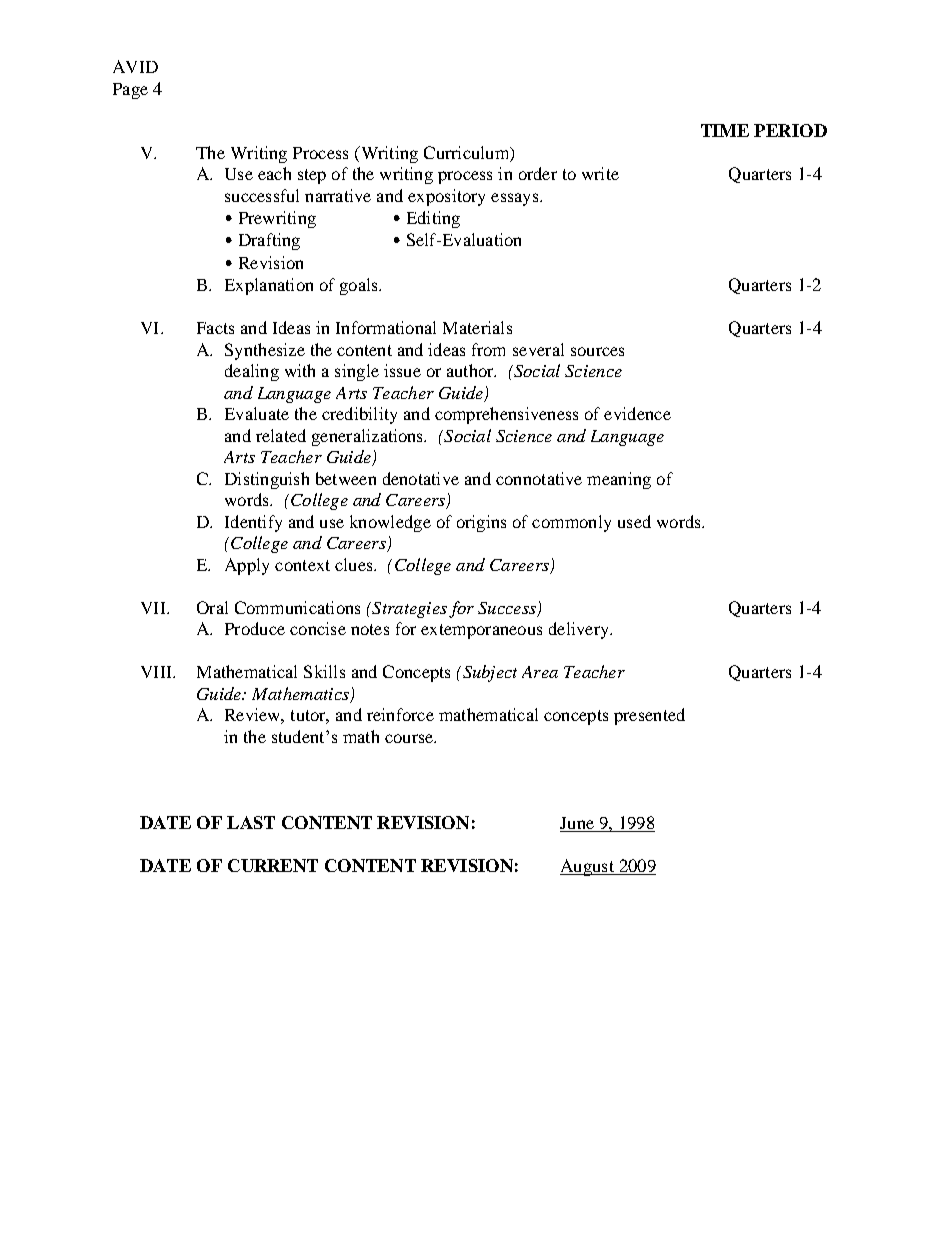 The image size is (952, 1233). I want to click on June, so click(577, 823).
